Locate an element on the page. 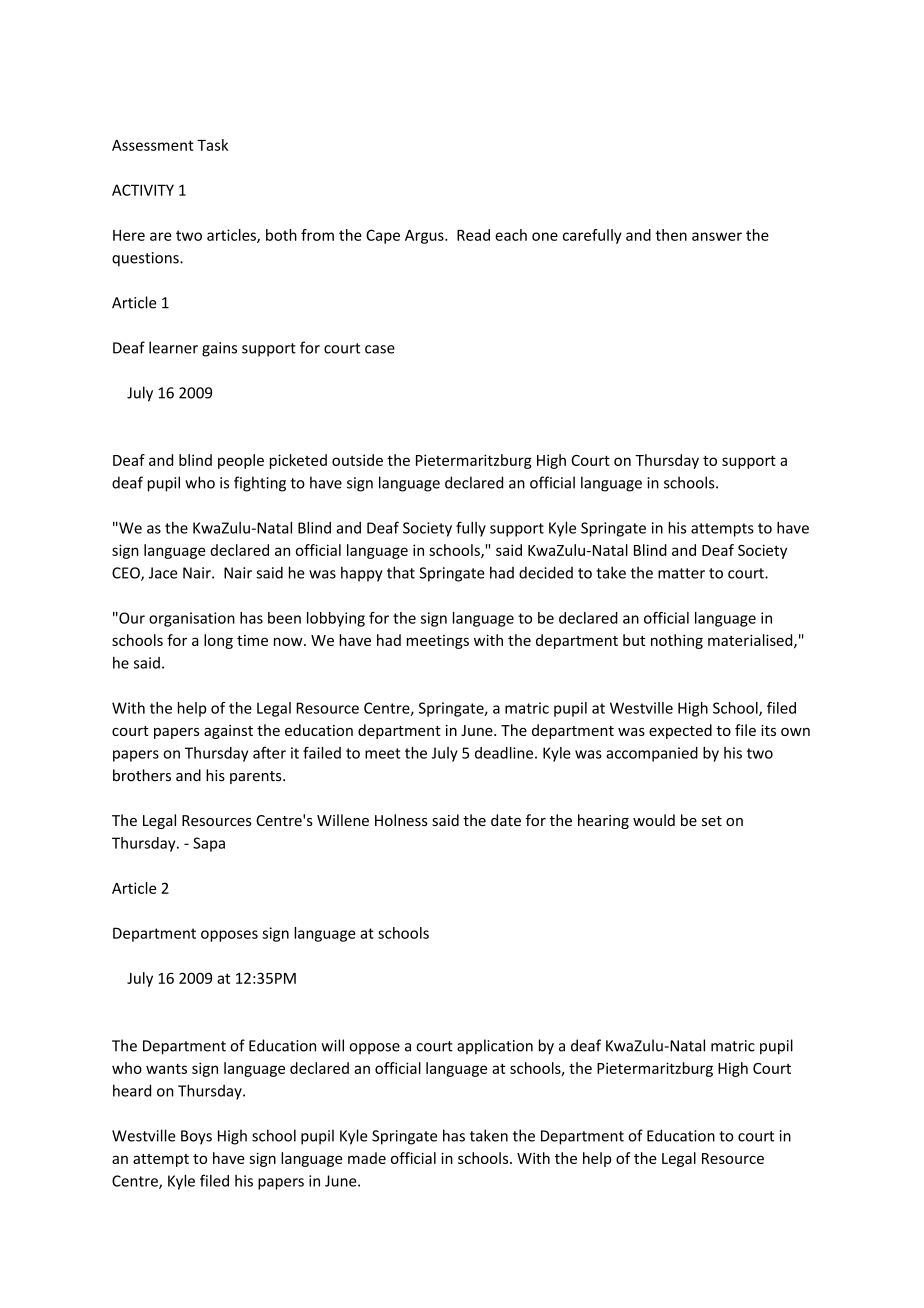 The image size is (924, 1308). Read is located at coordinates (473, 235).
